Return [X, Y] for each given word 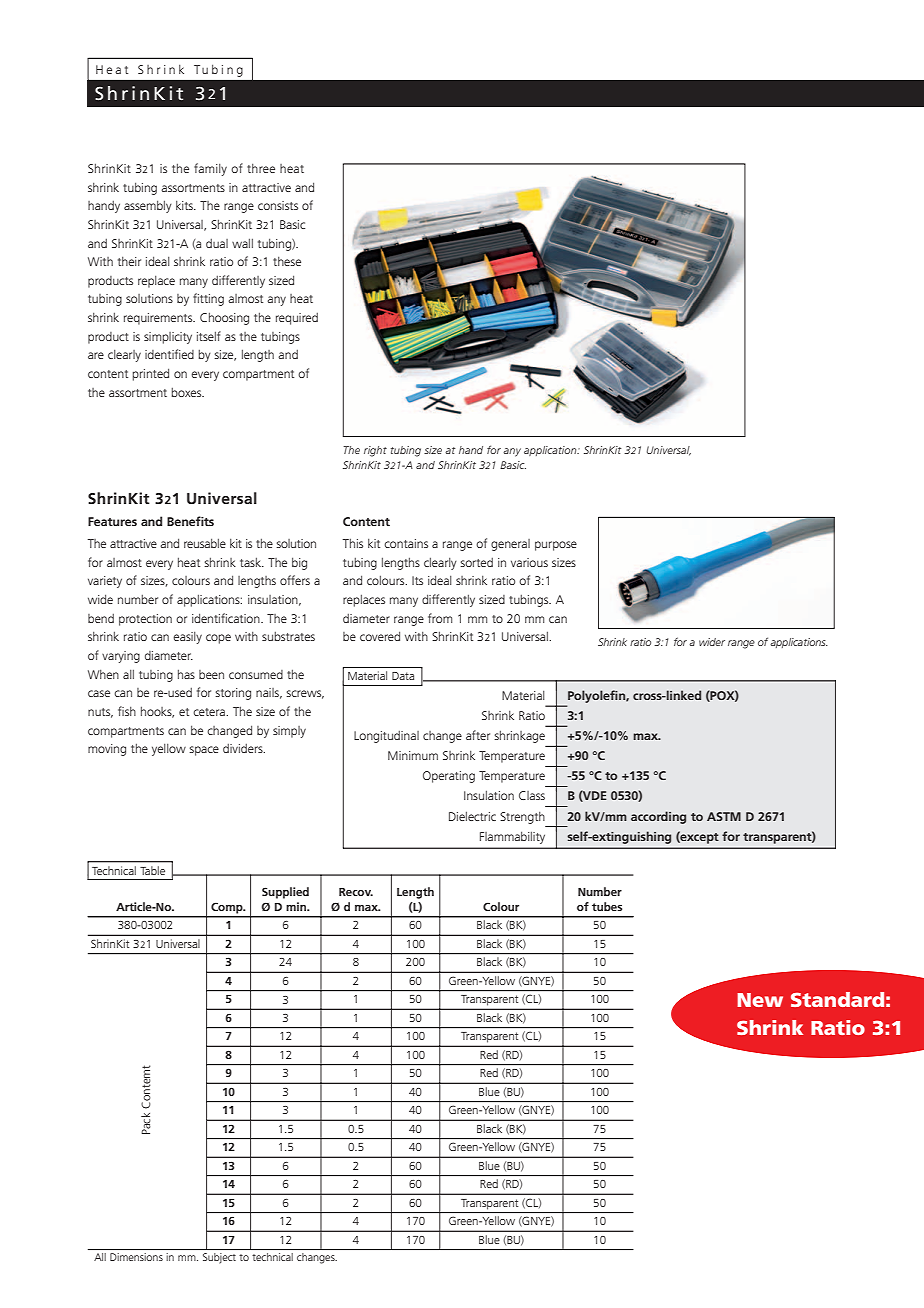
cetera [210, 712]
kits [185, 205]
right [375, 451]
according [658, 817]
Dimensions [136, 1257]
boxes [188, 392]
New [760, 1000]
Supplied [285, 893]
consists [278, 205]
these [287, 261]
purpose [556, 546]
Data [403, 676]
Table [153, 870]
